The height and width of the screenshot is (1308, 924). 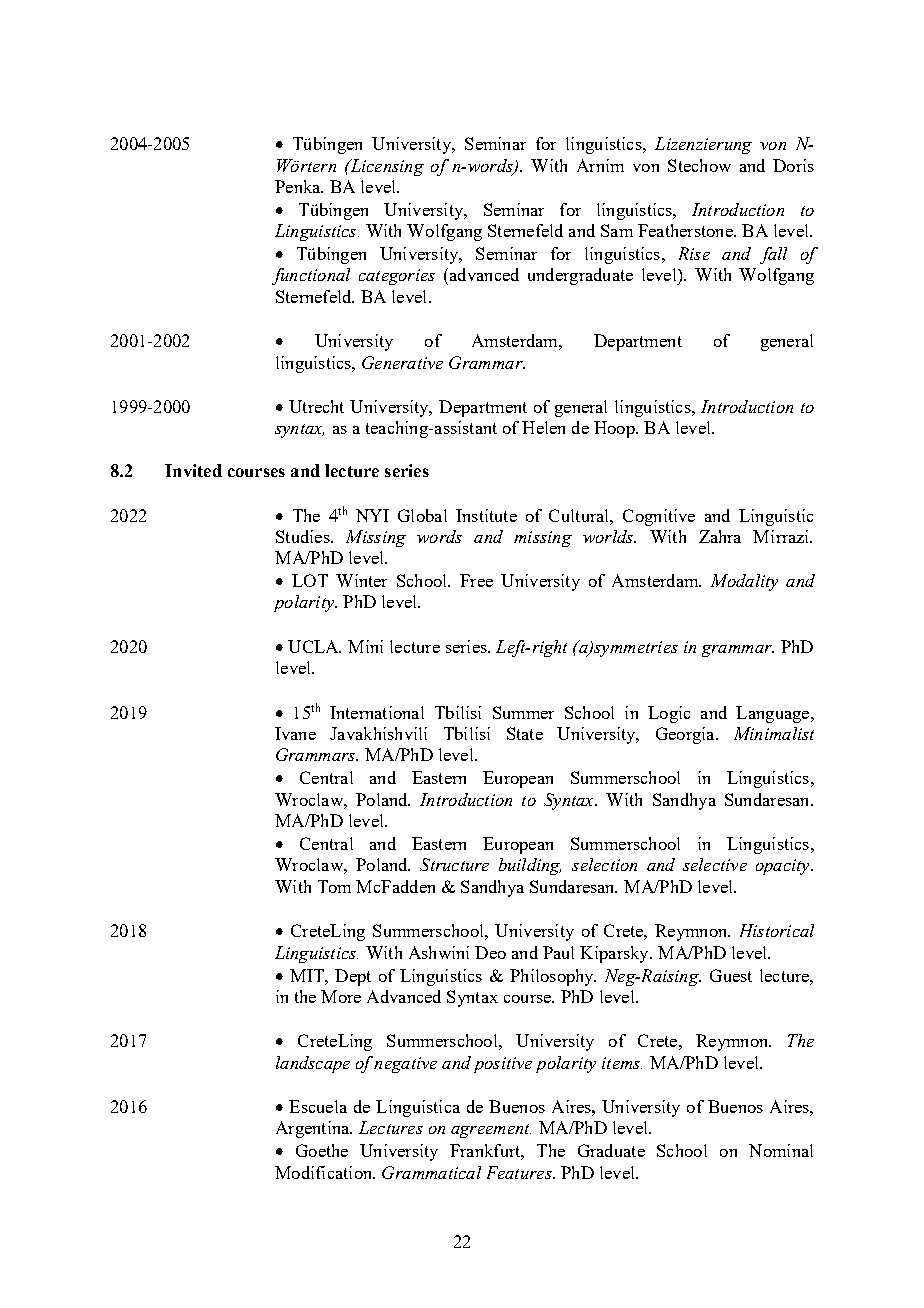 I want to click on Sam, so click(x=617, y=230).
